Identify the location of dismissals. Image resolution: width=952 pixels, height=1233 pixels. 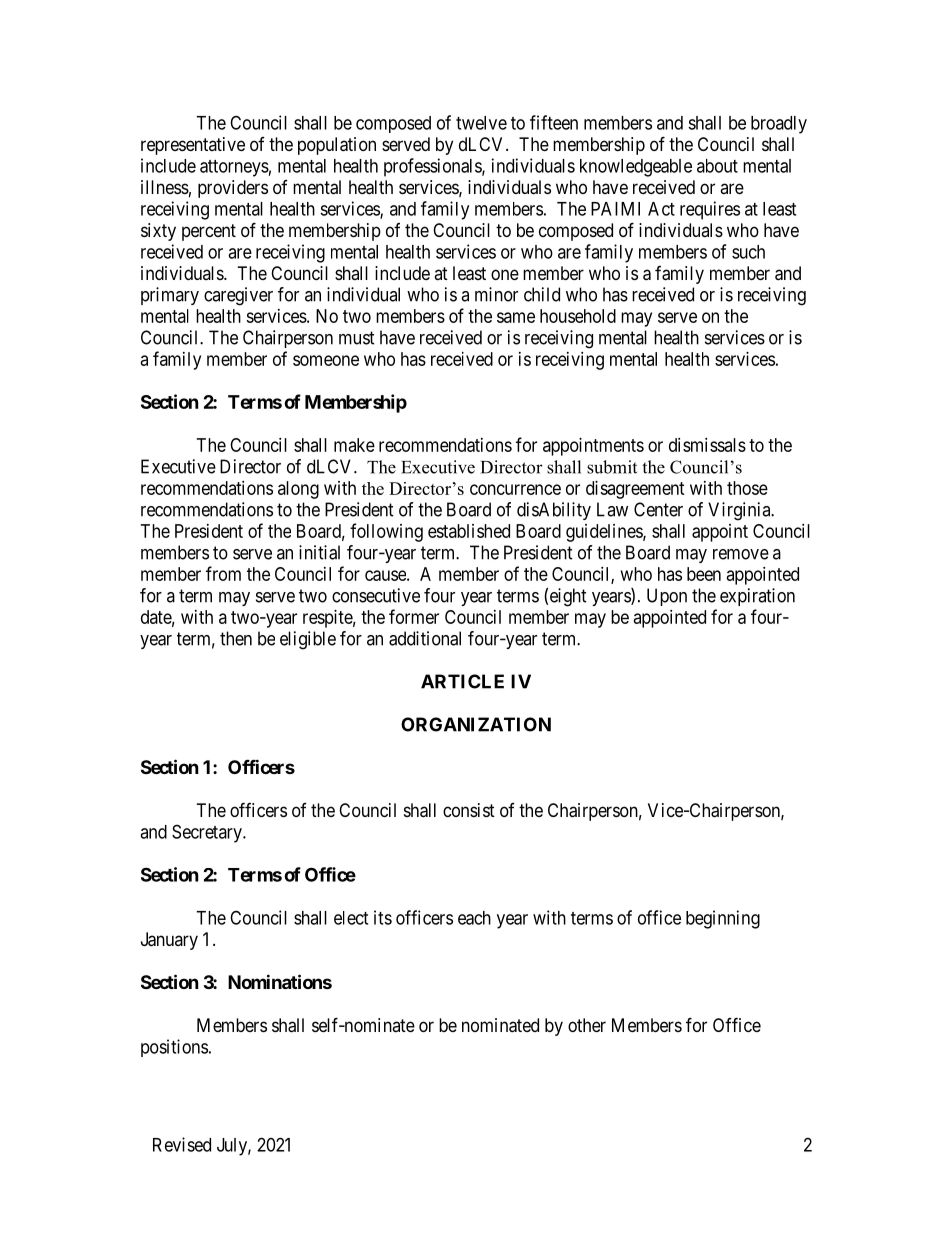
(707, 445).
